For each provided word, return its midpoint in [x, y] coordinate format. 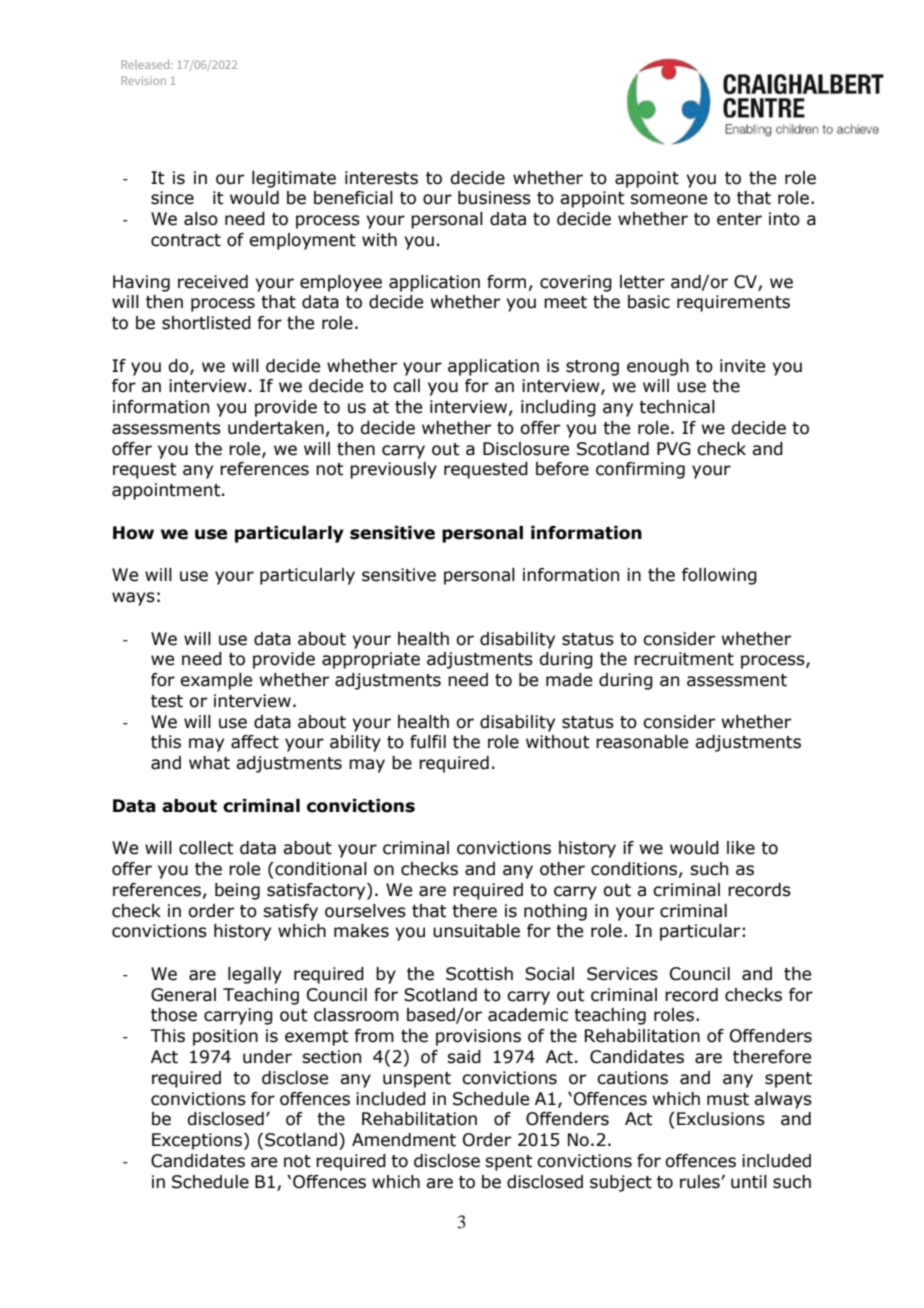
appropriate [371, 660]
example [216, 681]
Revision [143, 80]
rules [700, 1182]
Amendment [404, 1140]
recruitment [684, 659]
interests [381, 178]
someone [668, 199]
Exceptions [198, 1141]
